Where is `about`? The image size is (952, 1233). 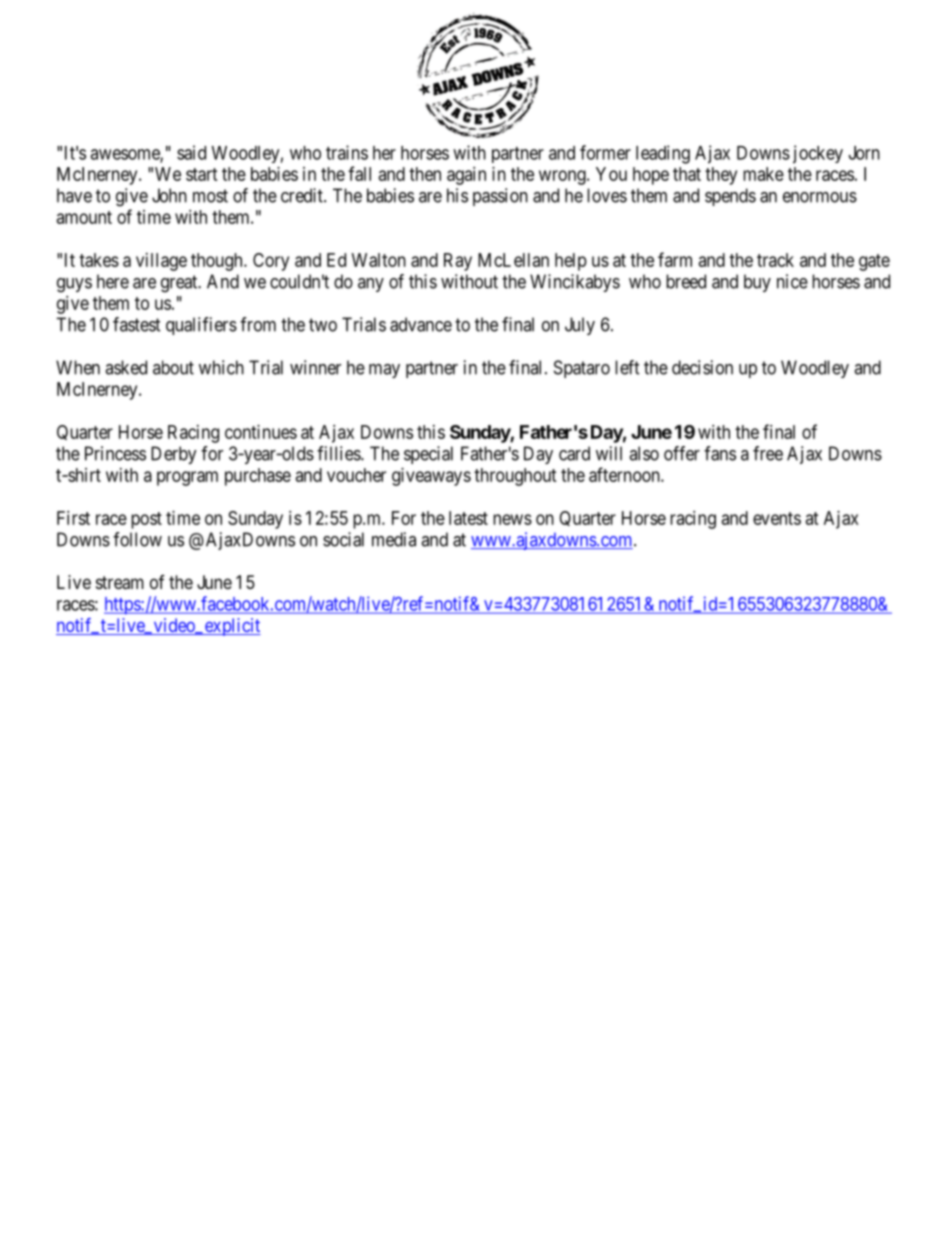
about is located at coordinates (173, 367).
